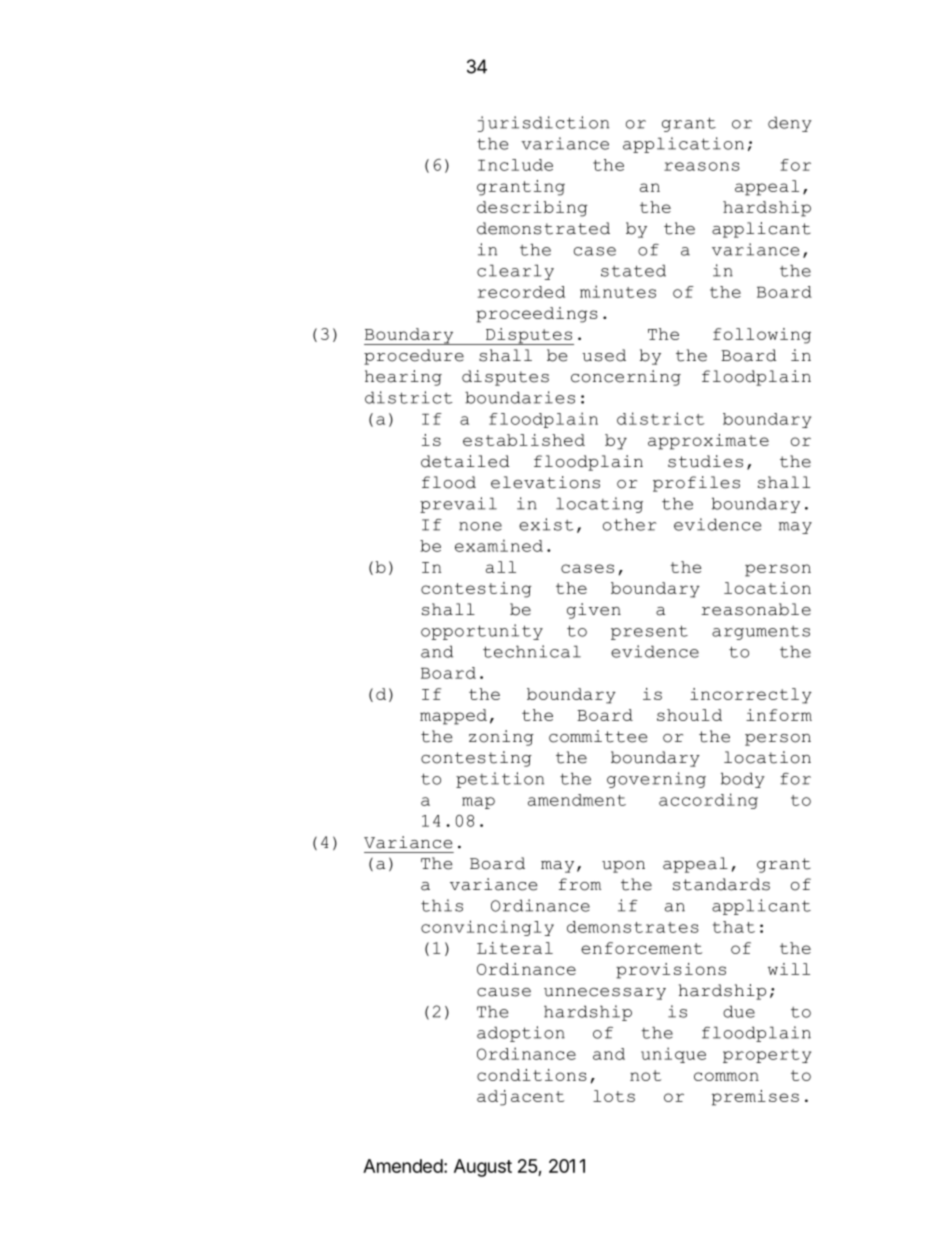 The height and width of the image is (1233, 952). Describe the element at coordinates (702, 166) in the image. I see `reasons` at that location.
